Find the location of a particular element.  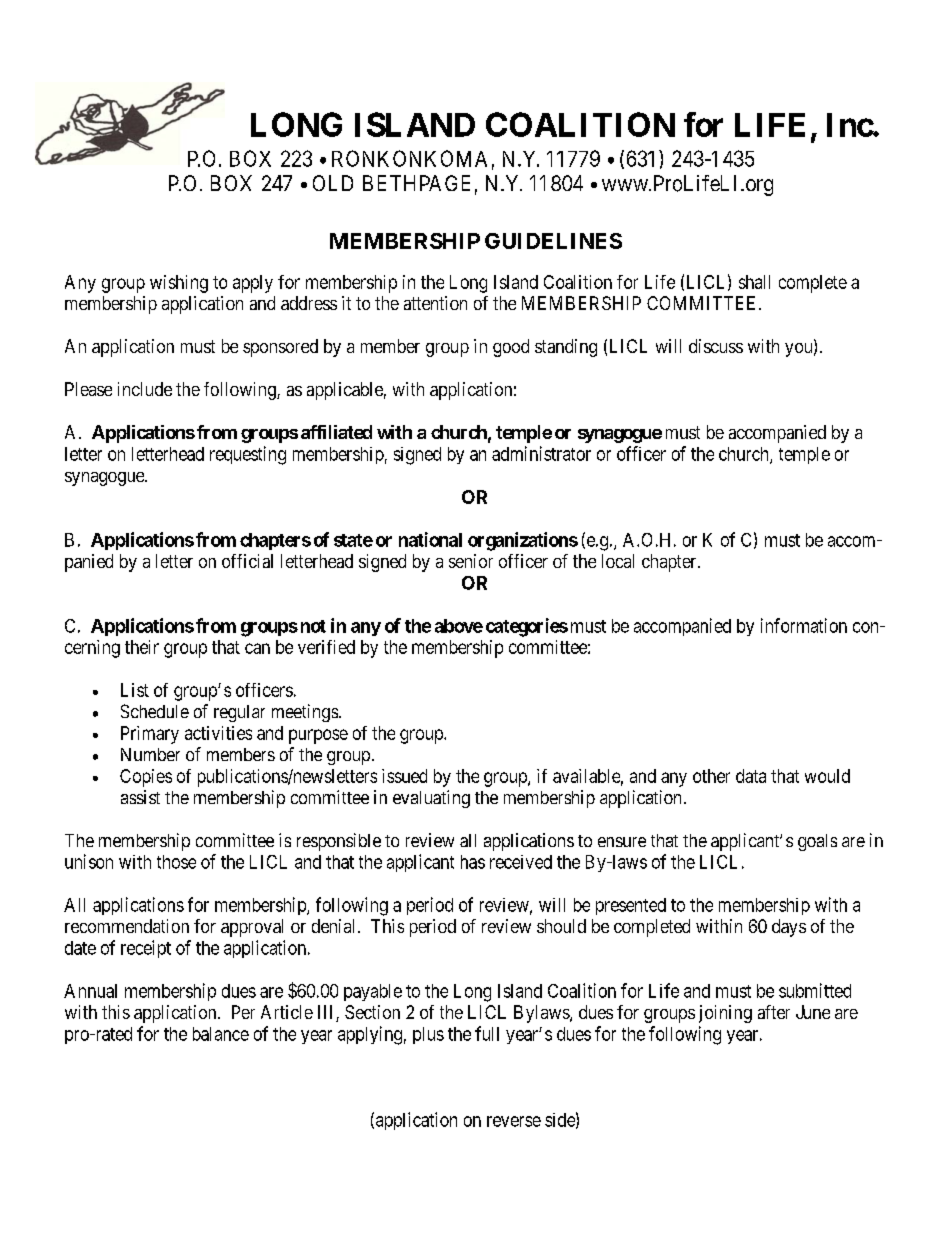

goals is located at coordinates (817, 842).
